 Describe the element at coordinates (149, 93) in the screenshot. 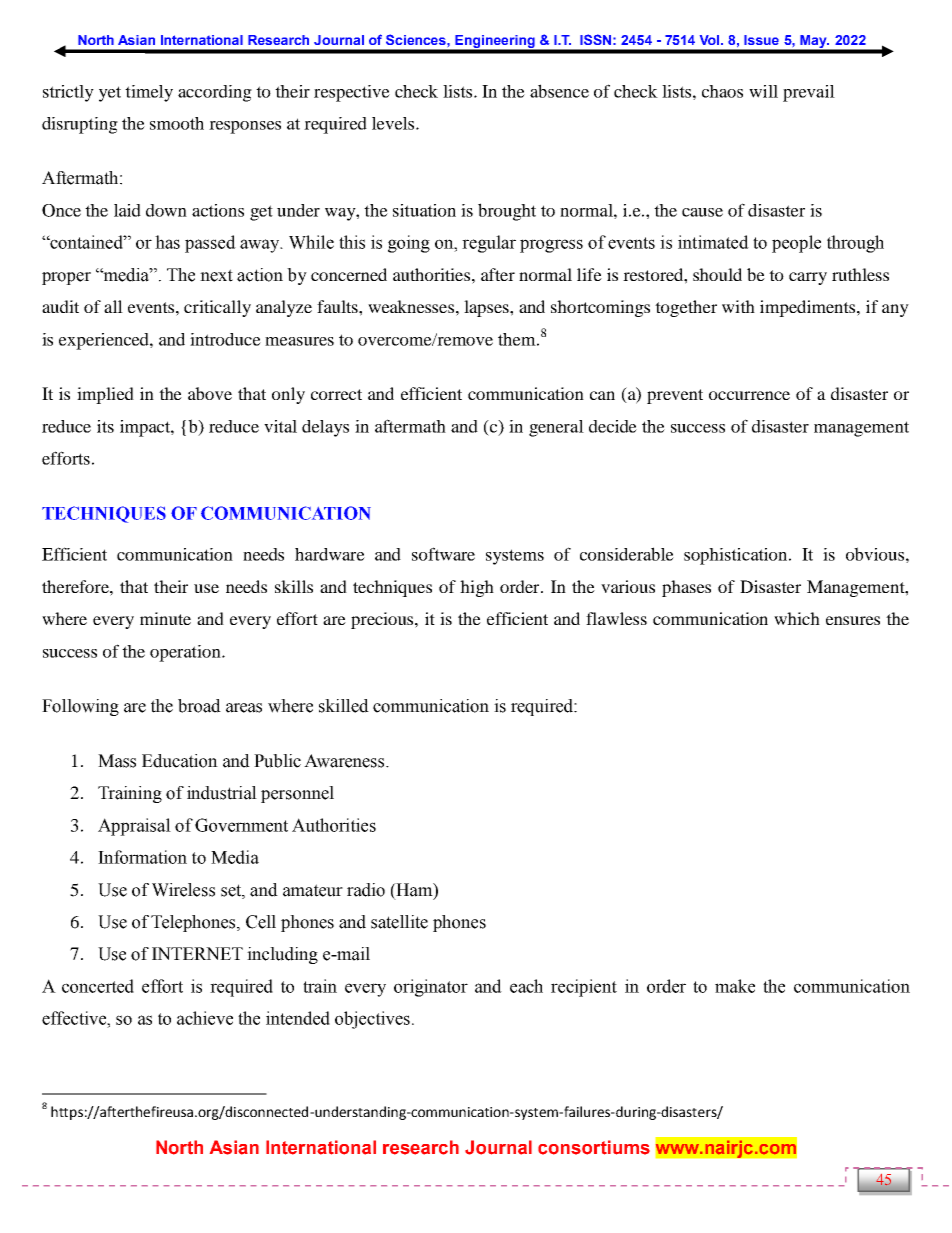

I see `timely` at that location.
